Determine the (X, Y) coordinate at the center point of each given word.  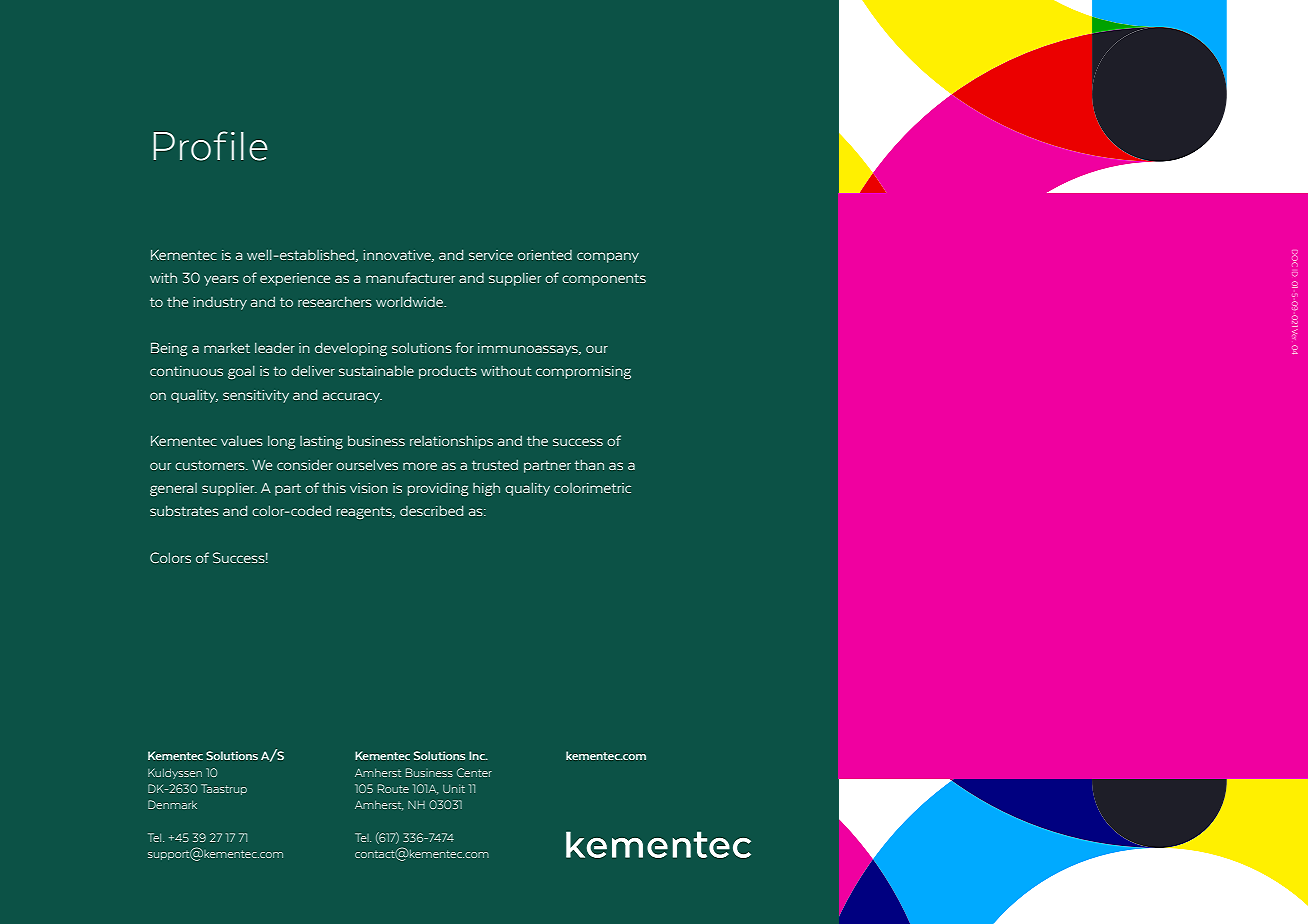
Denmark (172, 804)
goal (241, 372)
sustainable (376, 370)
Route (393, 788)
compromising (583, 372)
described (431, 510)
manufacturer (410, 277)
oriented (545, 255)
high (486, 489)
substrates (184, 510)
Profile (210, 146)
